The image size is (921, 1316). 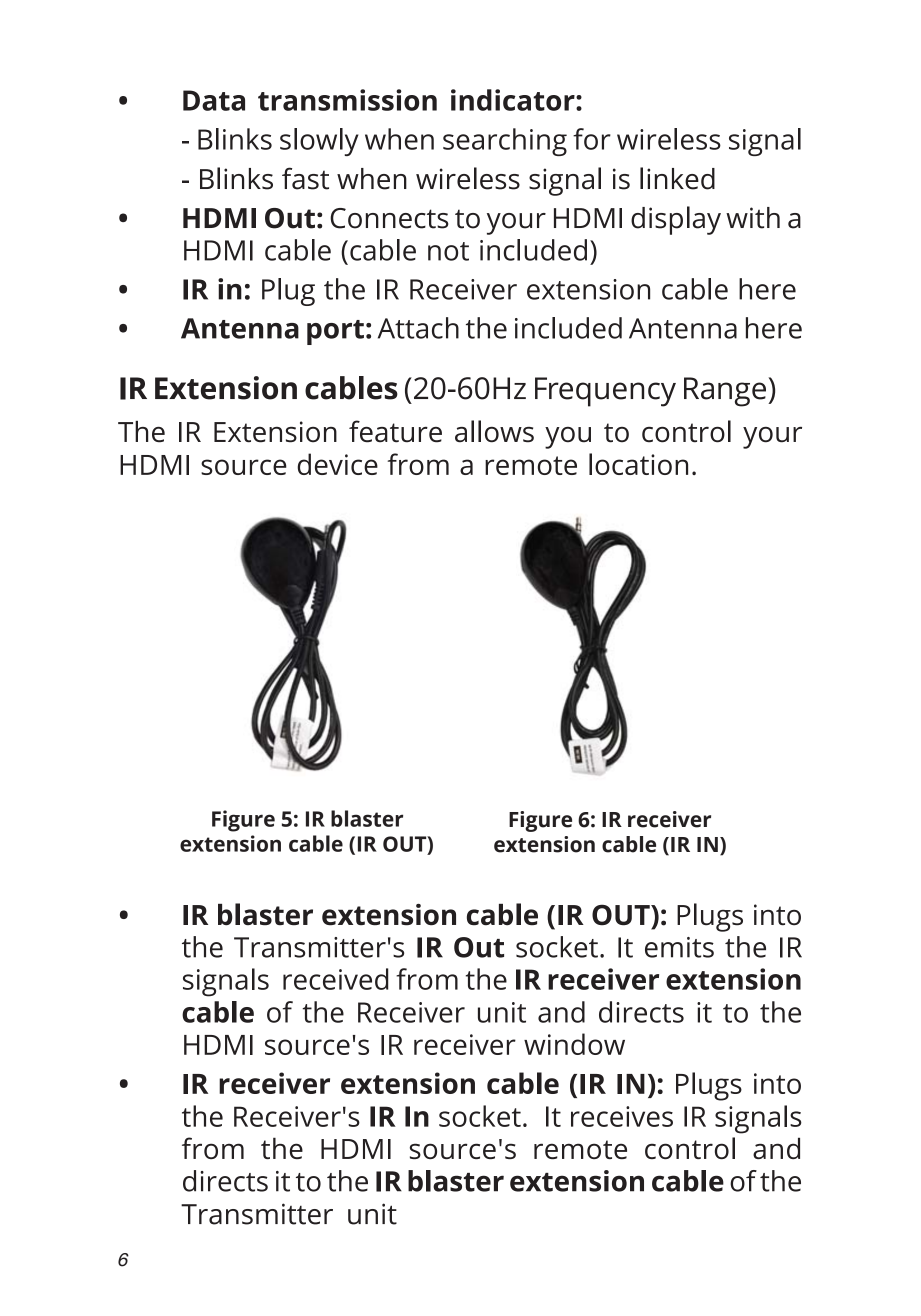 What do you see at coordinates (319, 142) in the screenshot?
I see `slowly` at bounding box center [319, 142].
